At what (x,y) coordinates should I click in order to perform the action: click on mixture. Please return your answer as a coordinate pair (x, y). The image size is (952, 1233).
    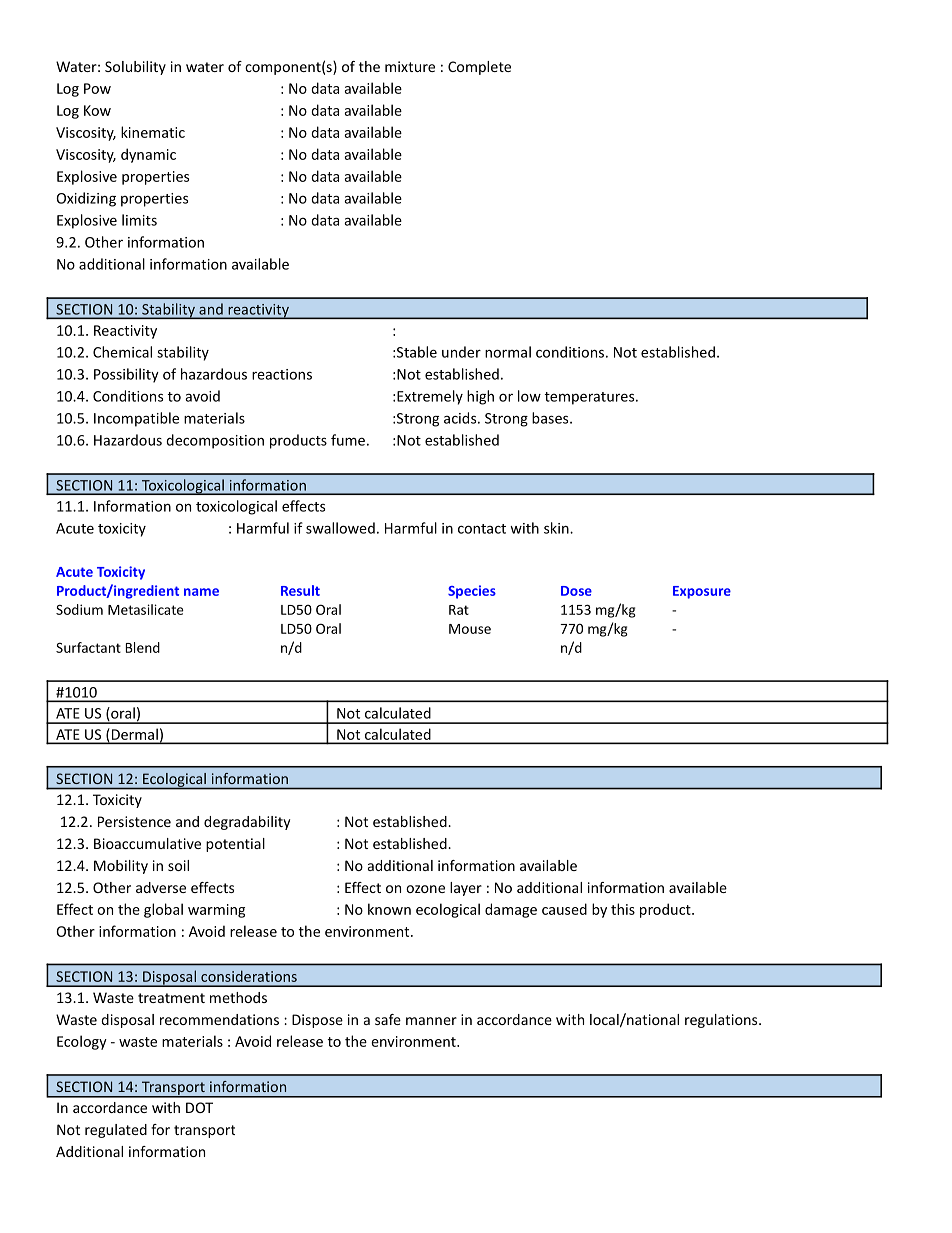
    Looking at the image, I should click on (410, 66).
